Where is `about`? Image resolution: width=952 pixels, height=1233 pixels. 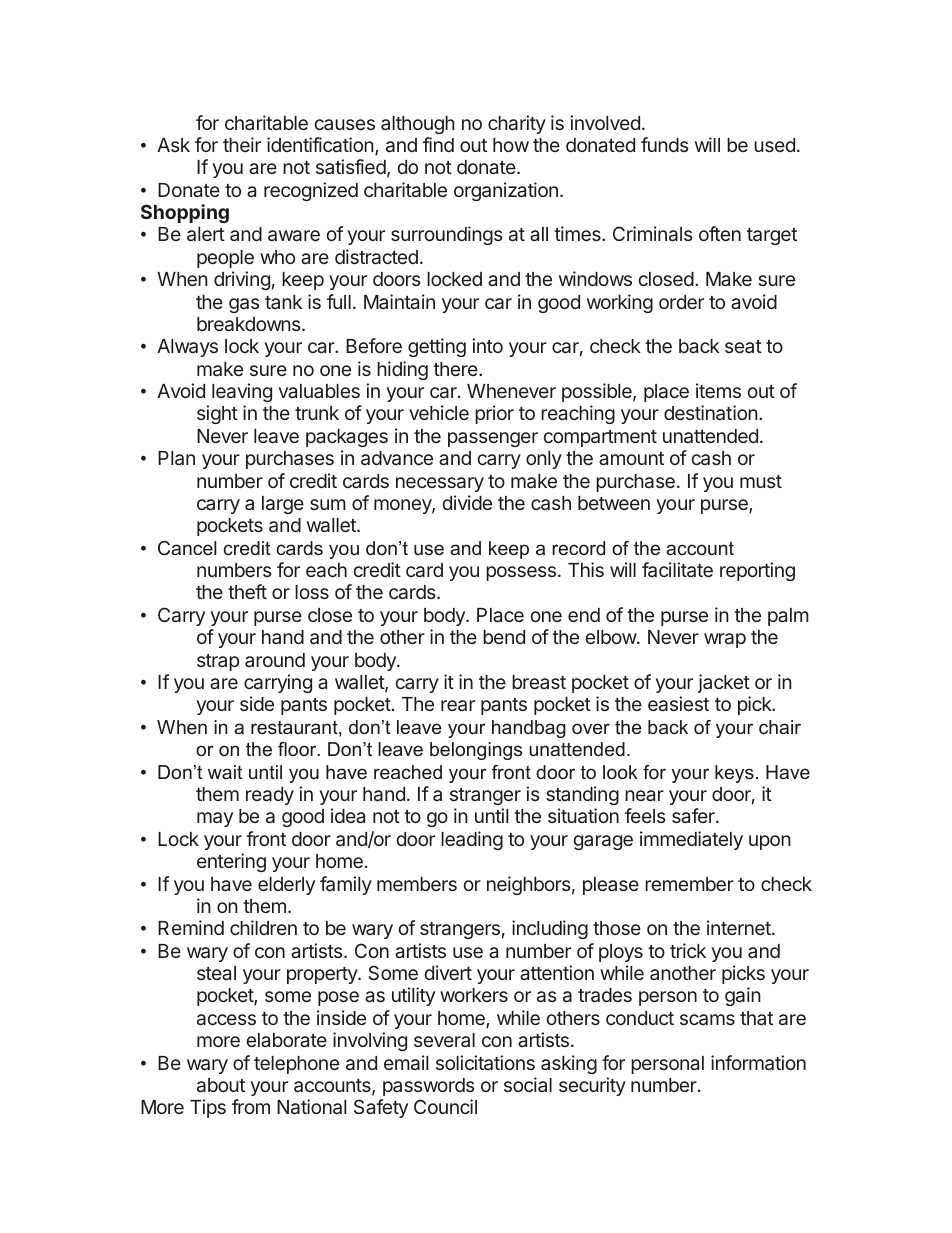 about is located at coordinates (221, 1085).
